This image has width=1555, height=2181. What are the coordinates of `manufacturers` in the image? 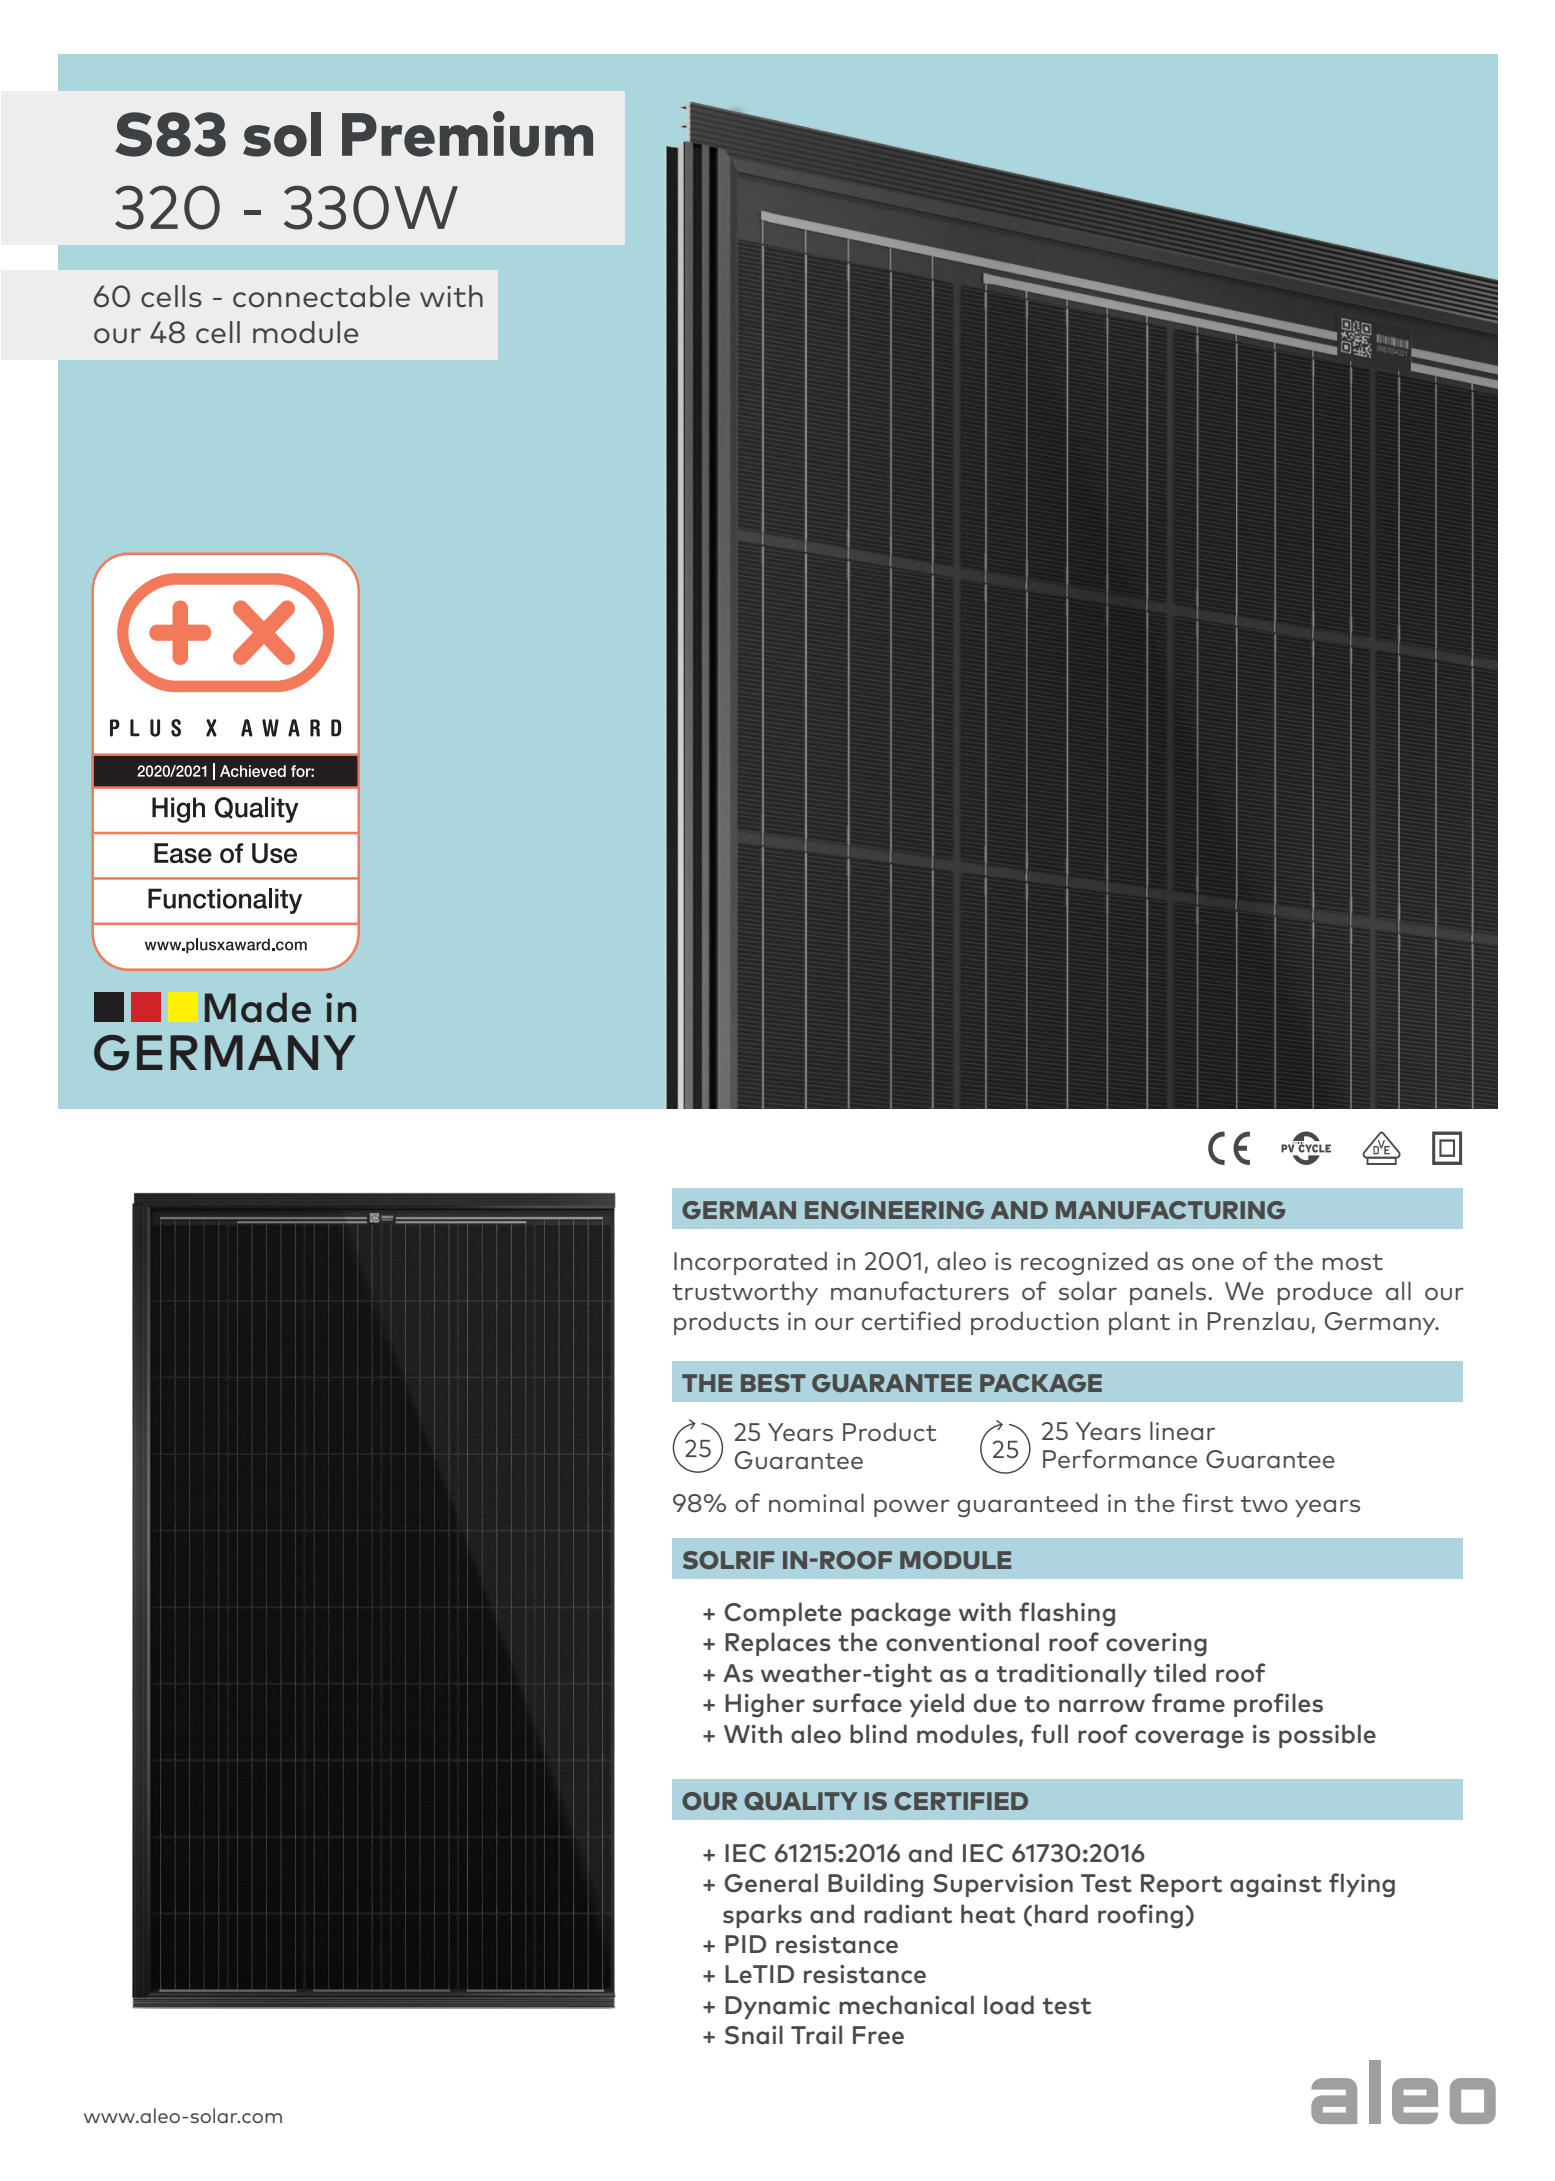 It's located at (920, 1290).
